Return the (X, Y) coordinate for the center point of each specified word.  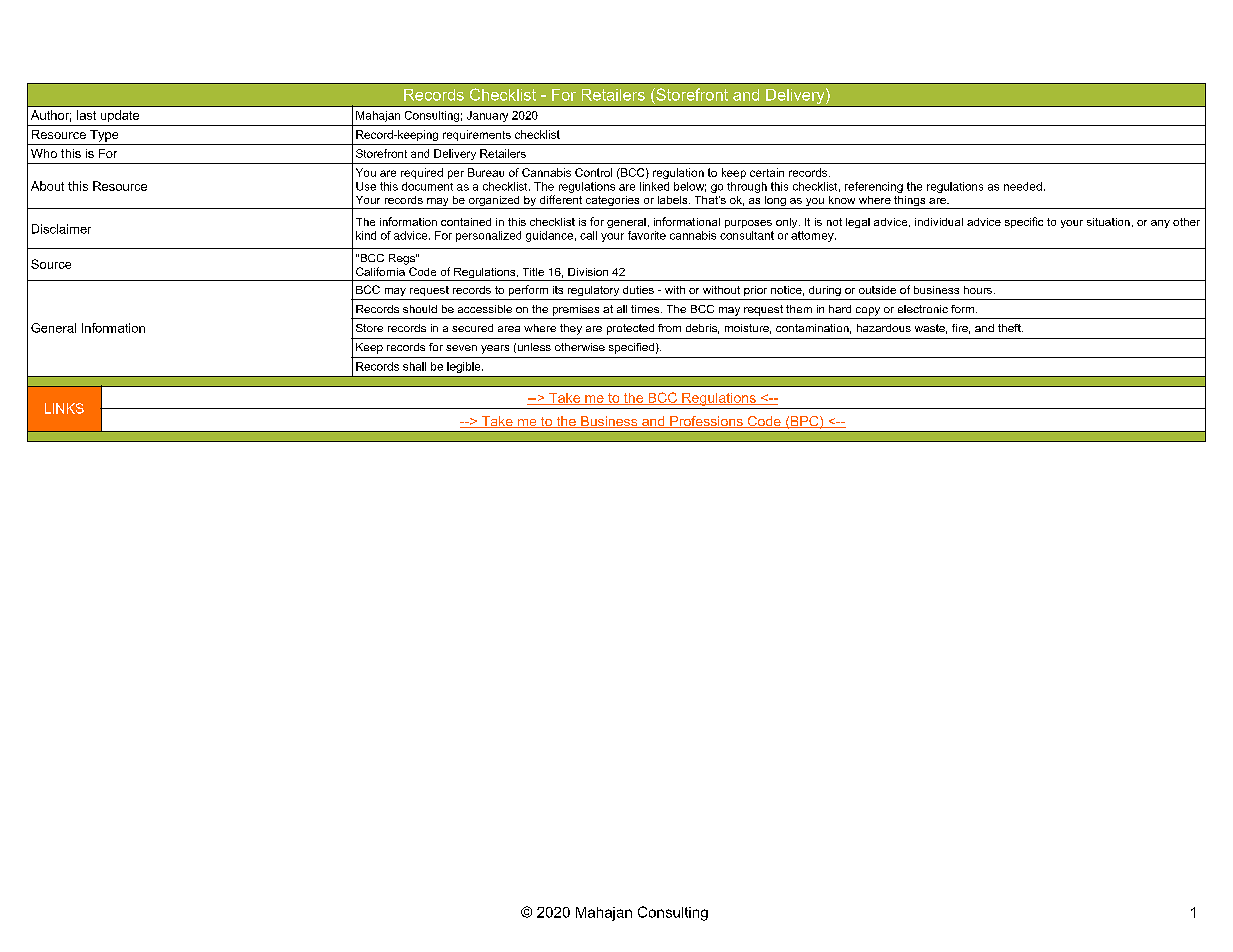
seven (461, 348)
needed (1023, 186)
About (47, 186)
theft (1010, 328)
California (380, 271)
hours (978, 290)
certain (767, 172)
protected (630, 329)
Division (588, 272)
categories (612, 202)
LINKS (64, 408)
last (86, 115)
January (487, 116)
